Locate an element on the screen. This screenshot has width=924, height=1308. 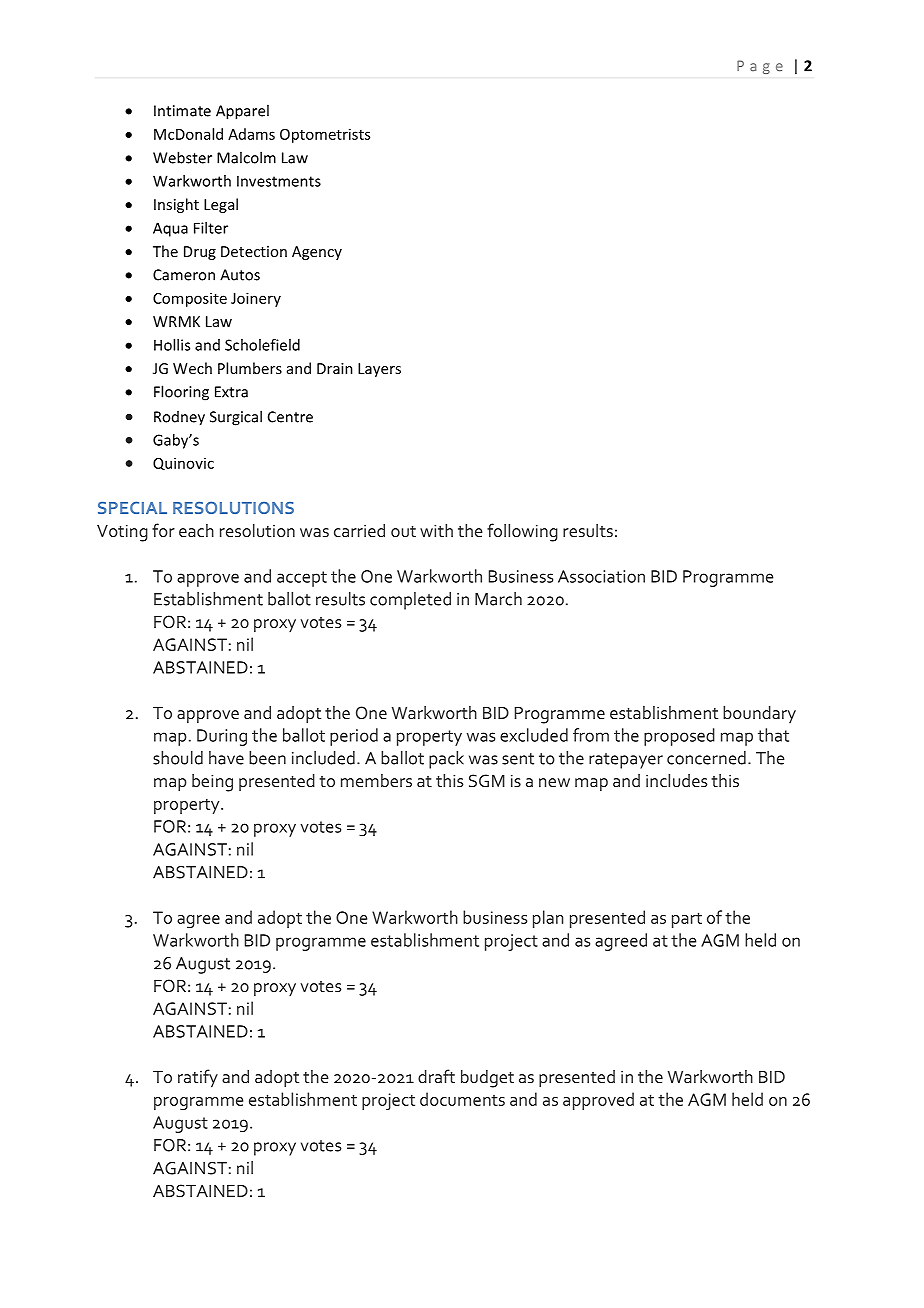
Webster is located at coordinates (182, 157).
